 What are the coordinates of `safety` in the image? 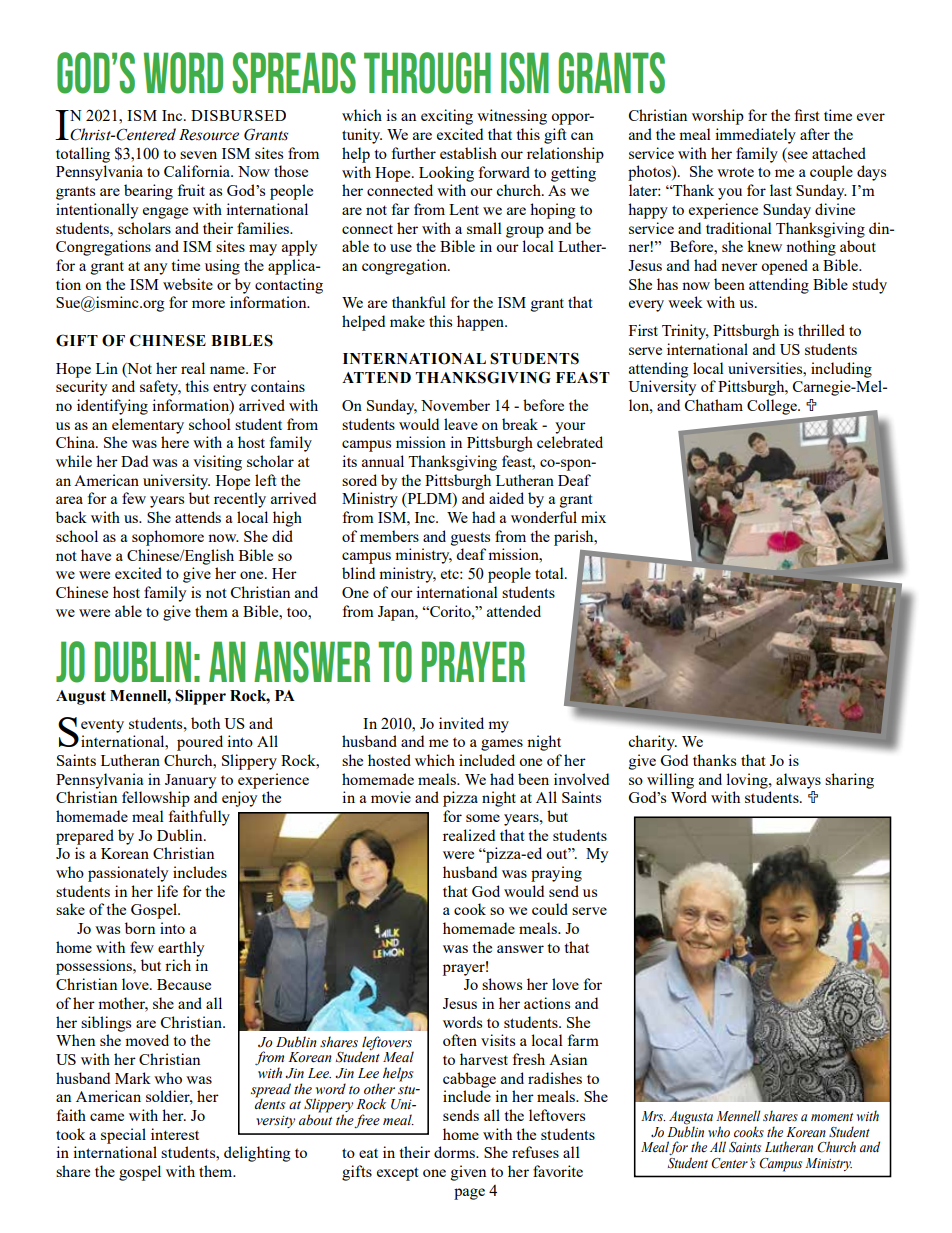 It's located at (160, 388).
